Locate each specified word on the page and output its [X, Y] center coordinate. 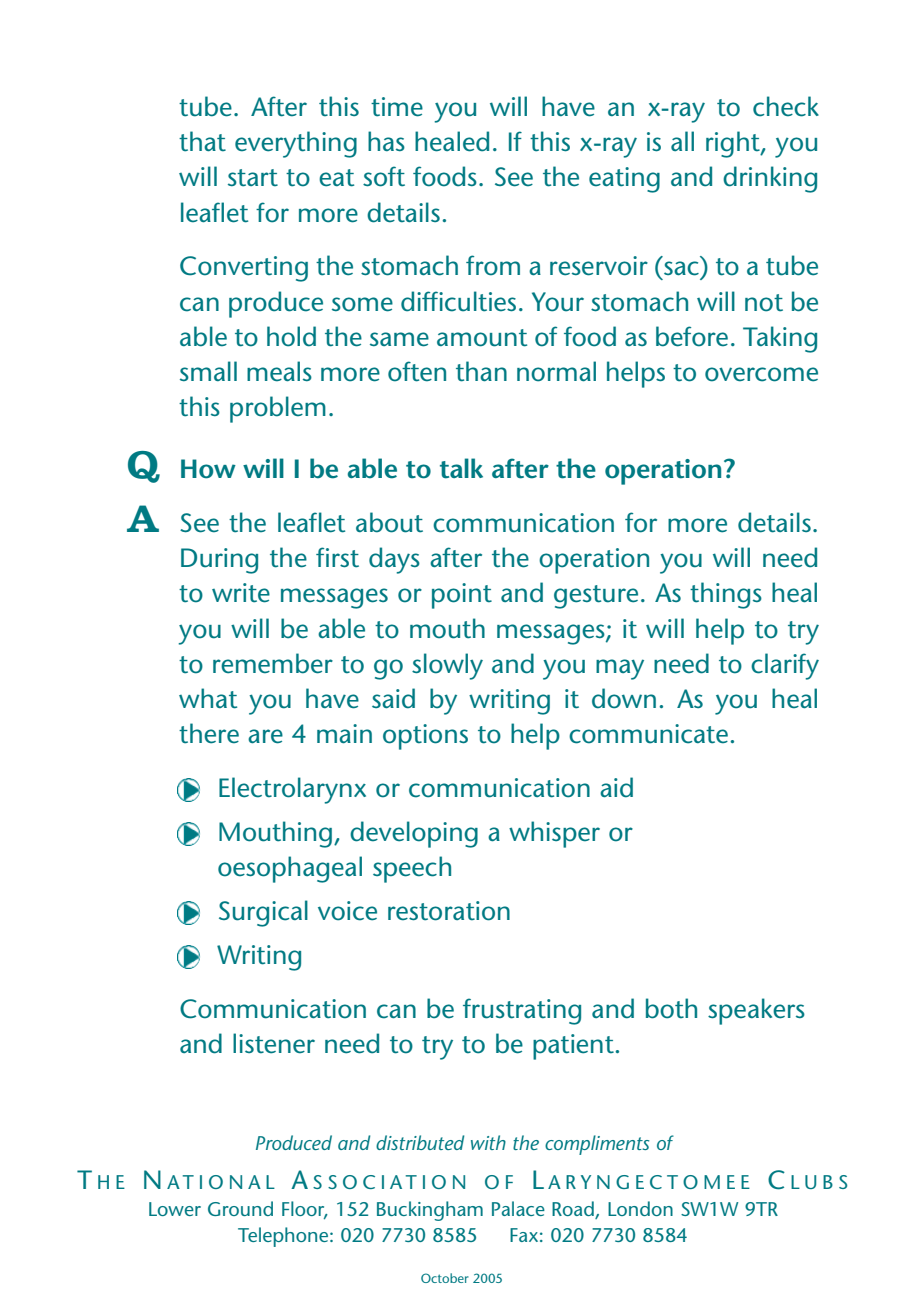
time [397, 107]
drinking [770, 179]
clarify [785, 666]
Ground [240, 1208]
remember [273, 663]
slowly [447, 666]
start [253, 178]
